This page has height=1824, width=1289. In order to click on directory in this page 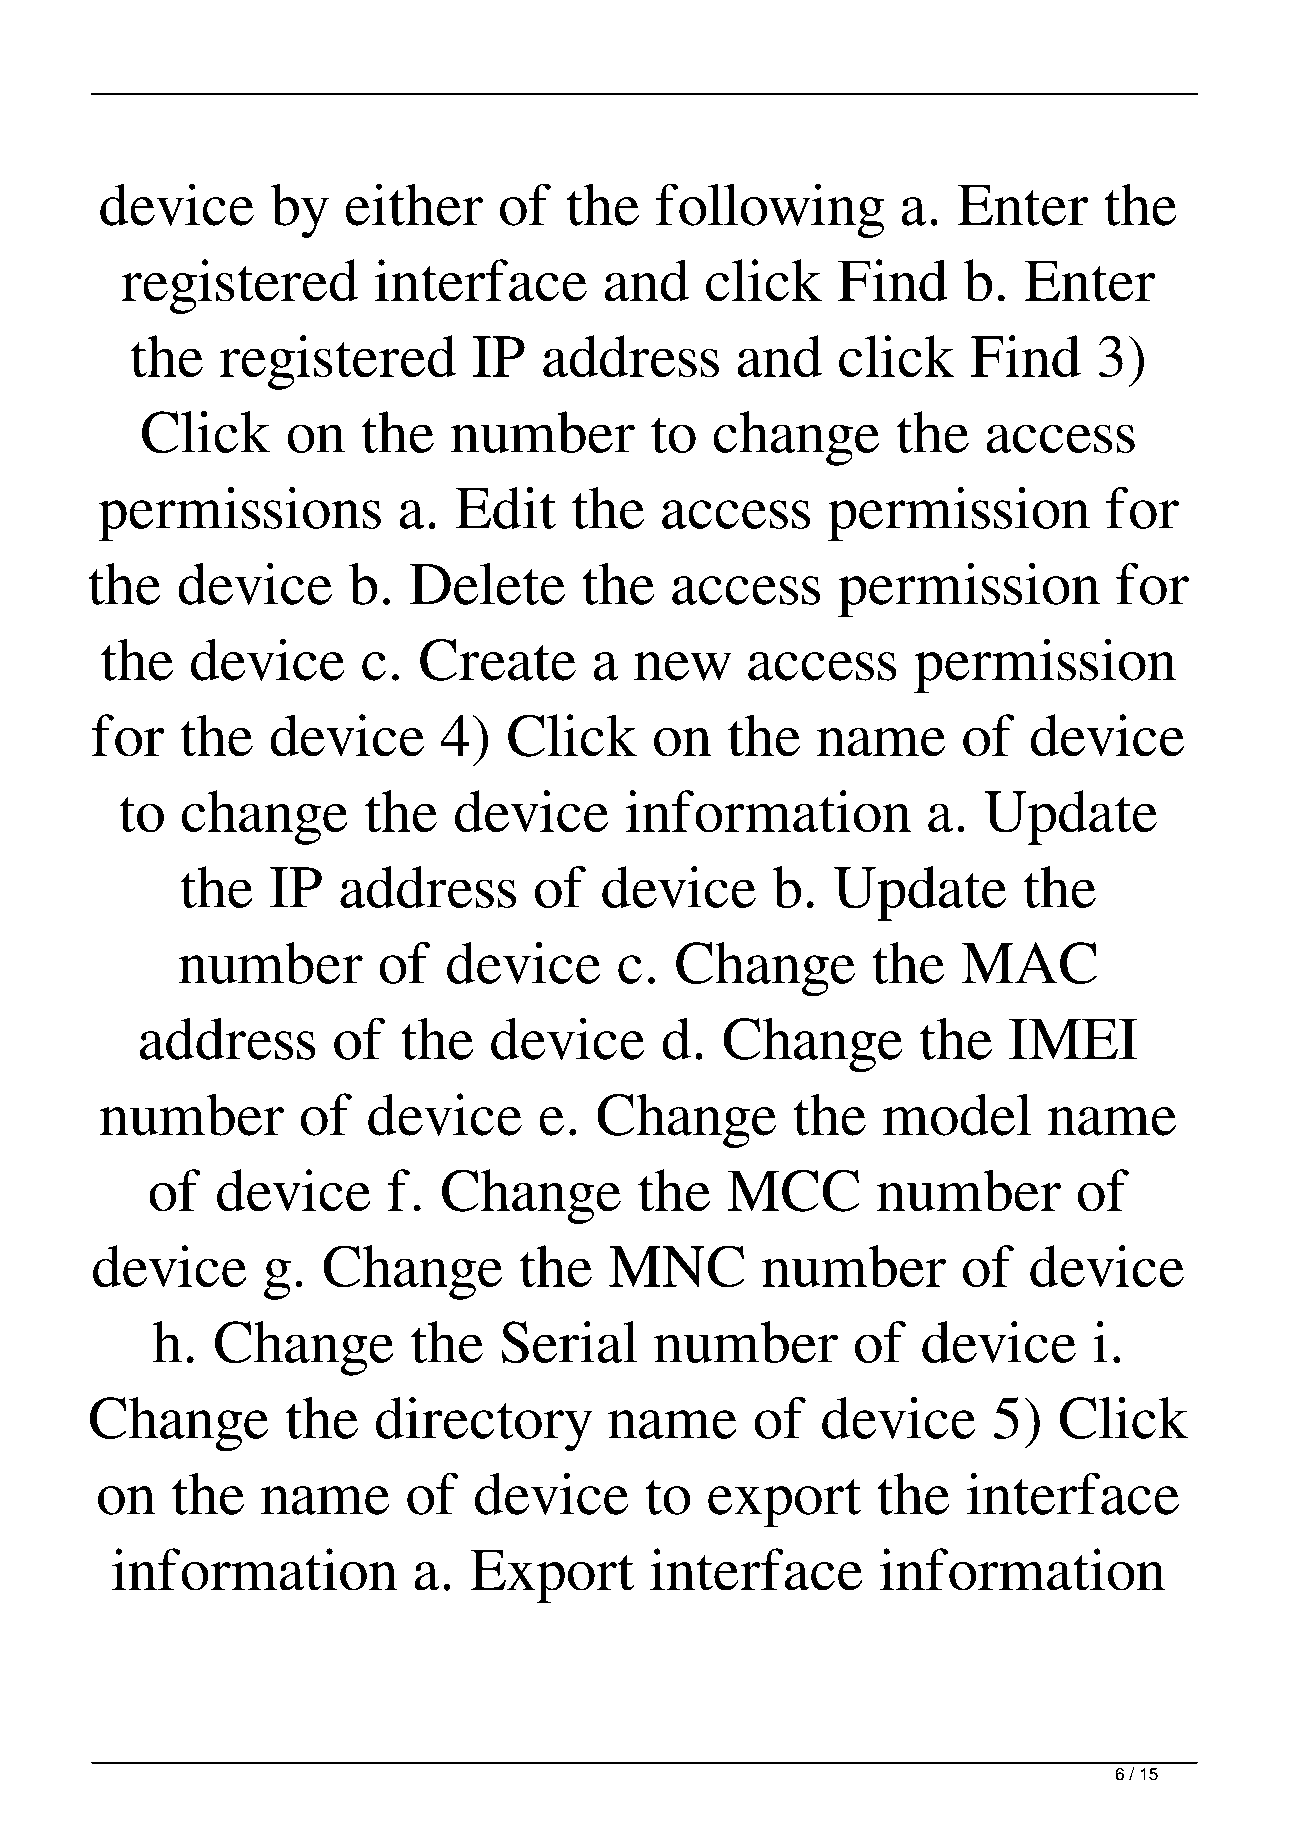, I will do `click(484, 1424)`.
